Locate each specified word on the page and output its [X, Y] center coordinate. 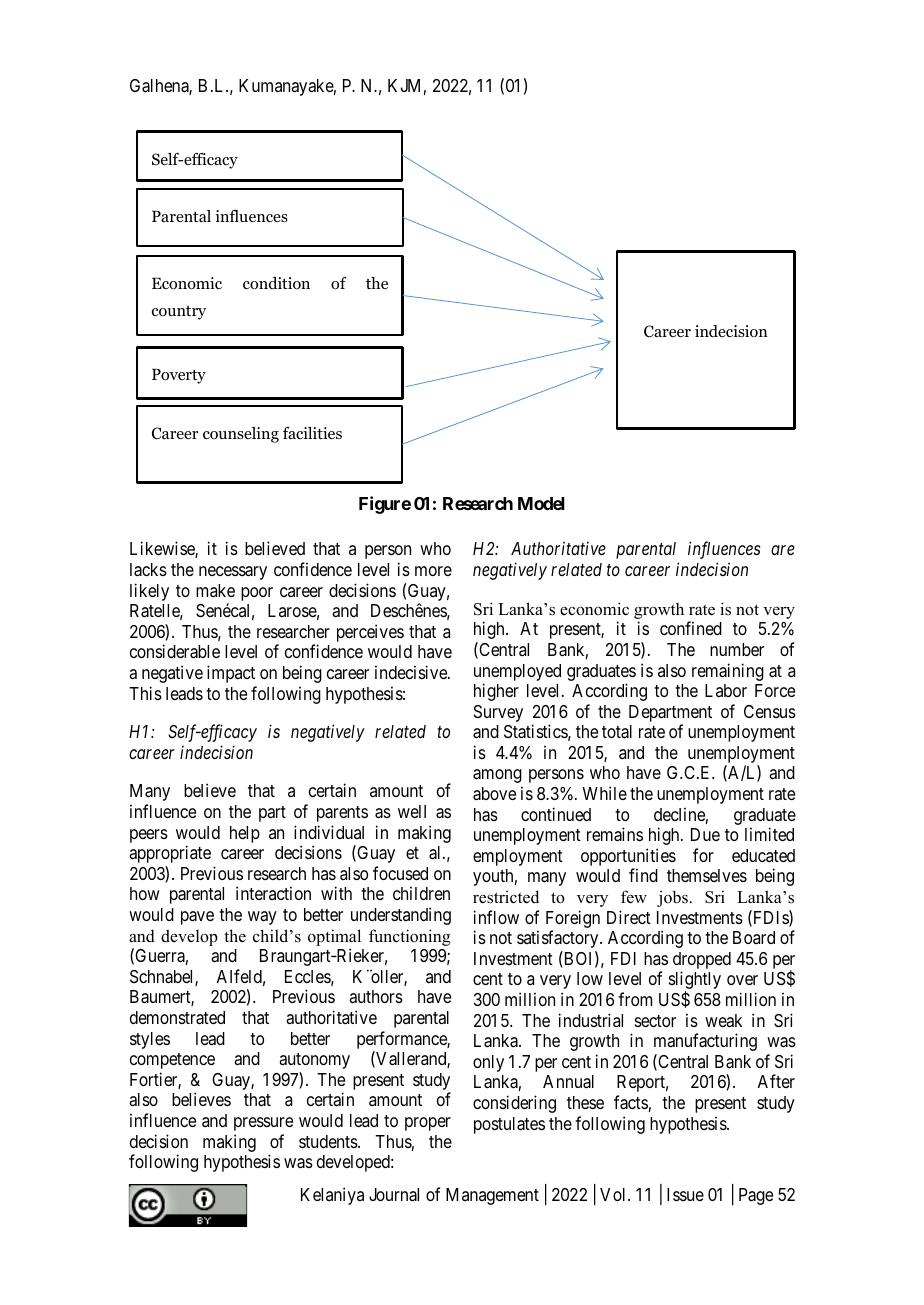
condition [276, 283]
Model [541, 503]
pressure [263, 1124]
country [179, 313]
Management [492, 1196]
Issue [685, 1194]
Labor [726, 690]
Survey [498, 713]
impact [231, 674]
